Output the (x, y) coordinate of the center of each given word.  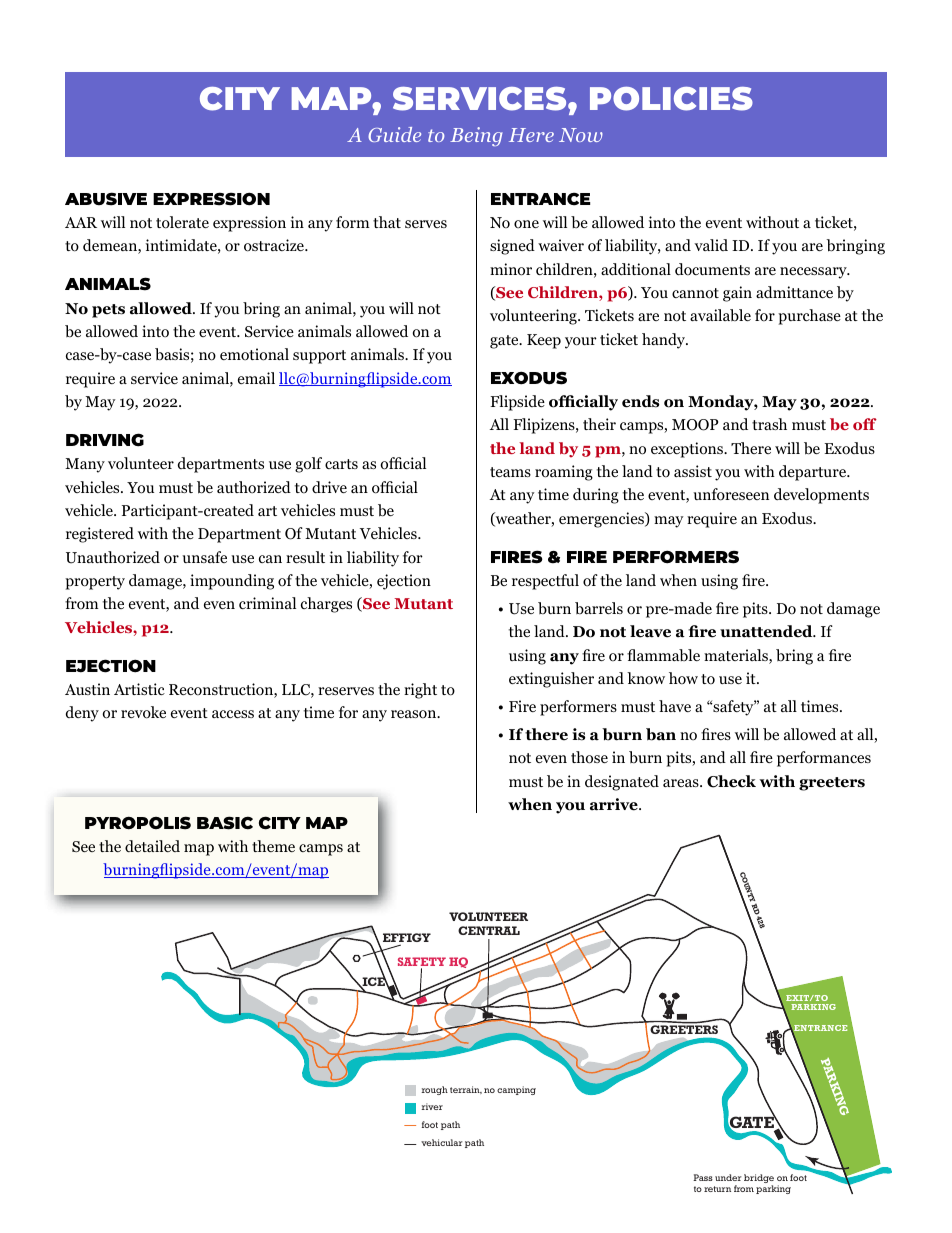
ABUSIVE (106, 199)
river (432, 1106)
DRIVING (105, 440)
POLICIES (671, 99)
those (589, 757)
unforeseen (731, 494)
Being (476, 136)
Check (731, 781)
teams (510, 472)
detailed (152, 846)
